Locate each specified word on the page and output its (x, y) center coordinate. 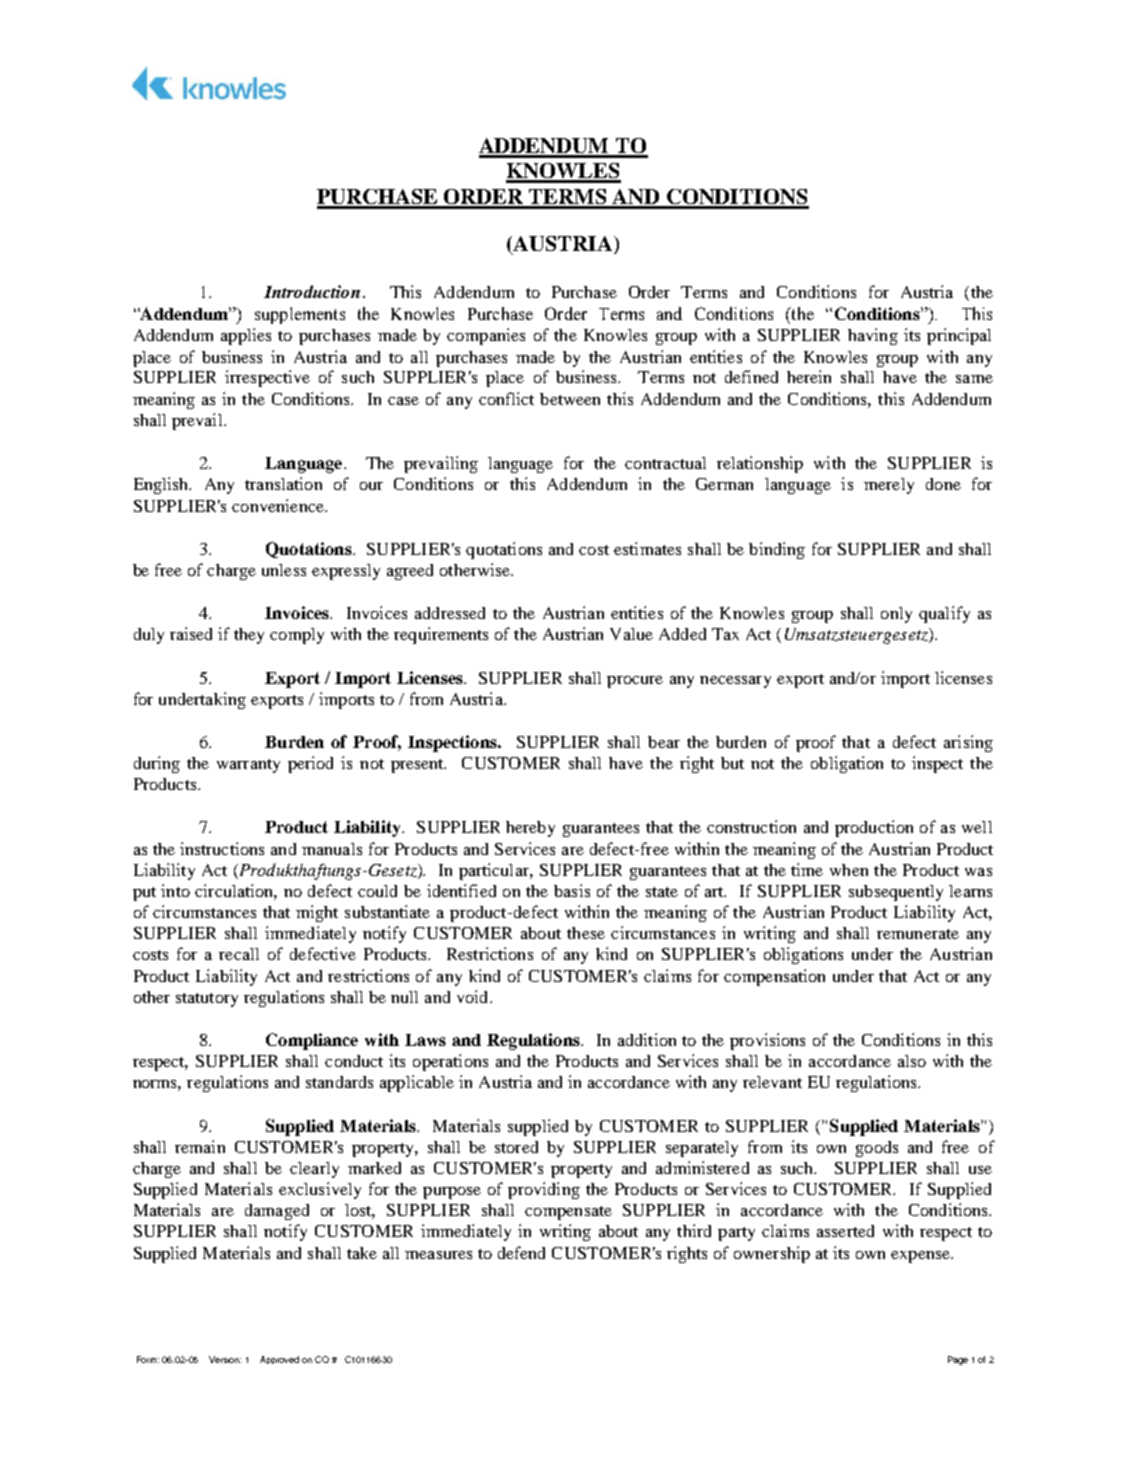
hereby (530, 829)
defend (521, 1252)
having (873, 336)
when (849, 870)
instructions (222, 848)
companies (486, 336)
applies (246, 336)
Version (225, 1359)
